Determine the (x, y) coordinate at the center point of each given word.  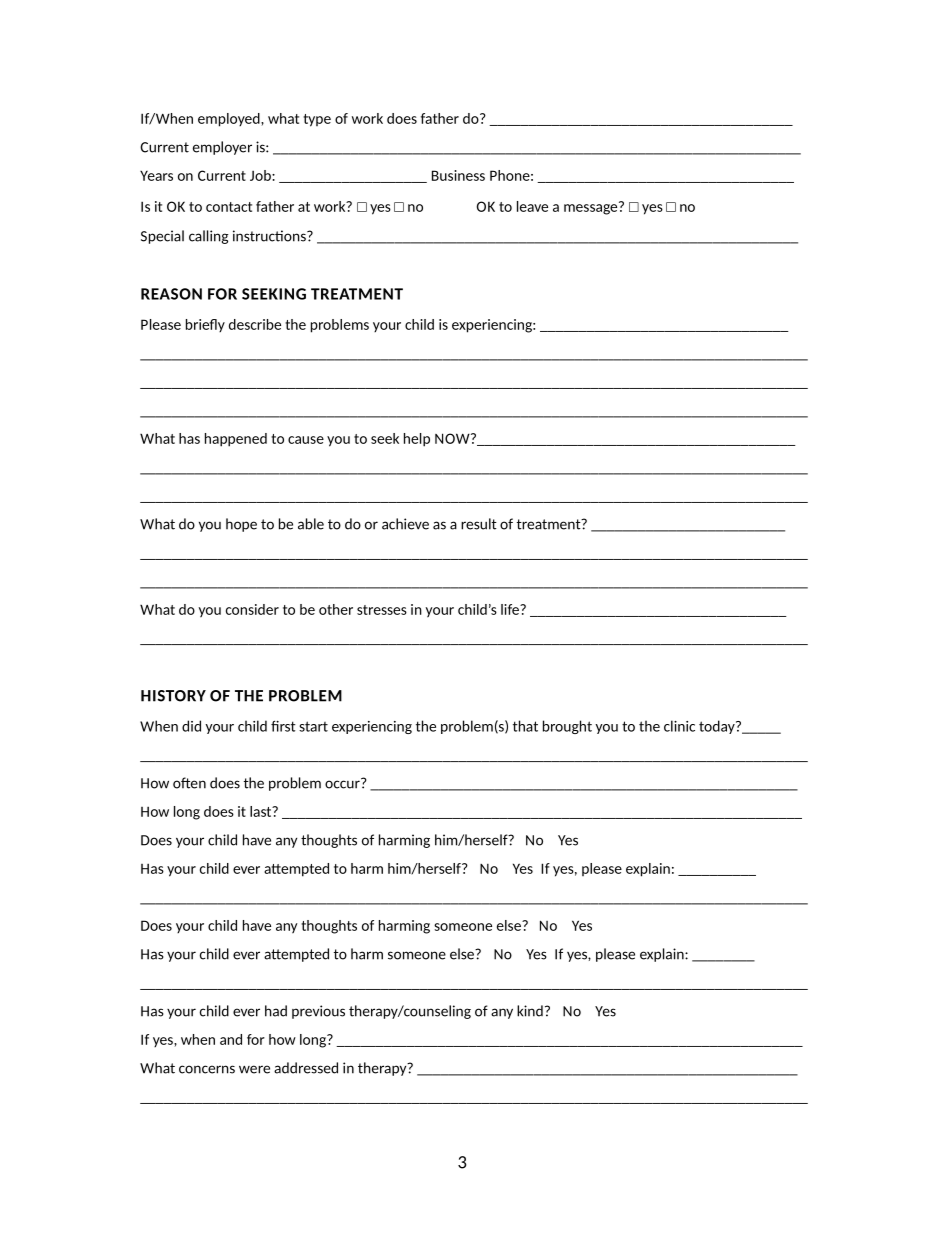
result (479, 524)
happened (236, 440)
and (231, 1039)
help (417, 440)
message (592, 208)
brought (567, 727)
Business (458, 175)
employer (222, 148)
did (191, 726)
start (313, 726)
